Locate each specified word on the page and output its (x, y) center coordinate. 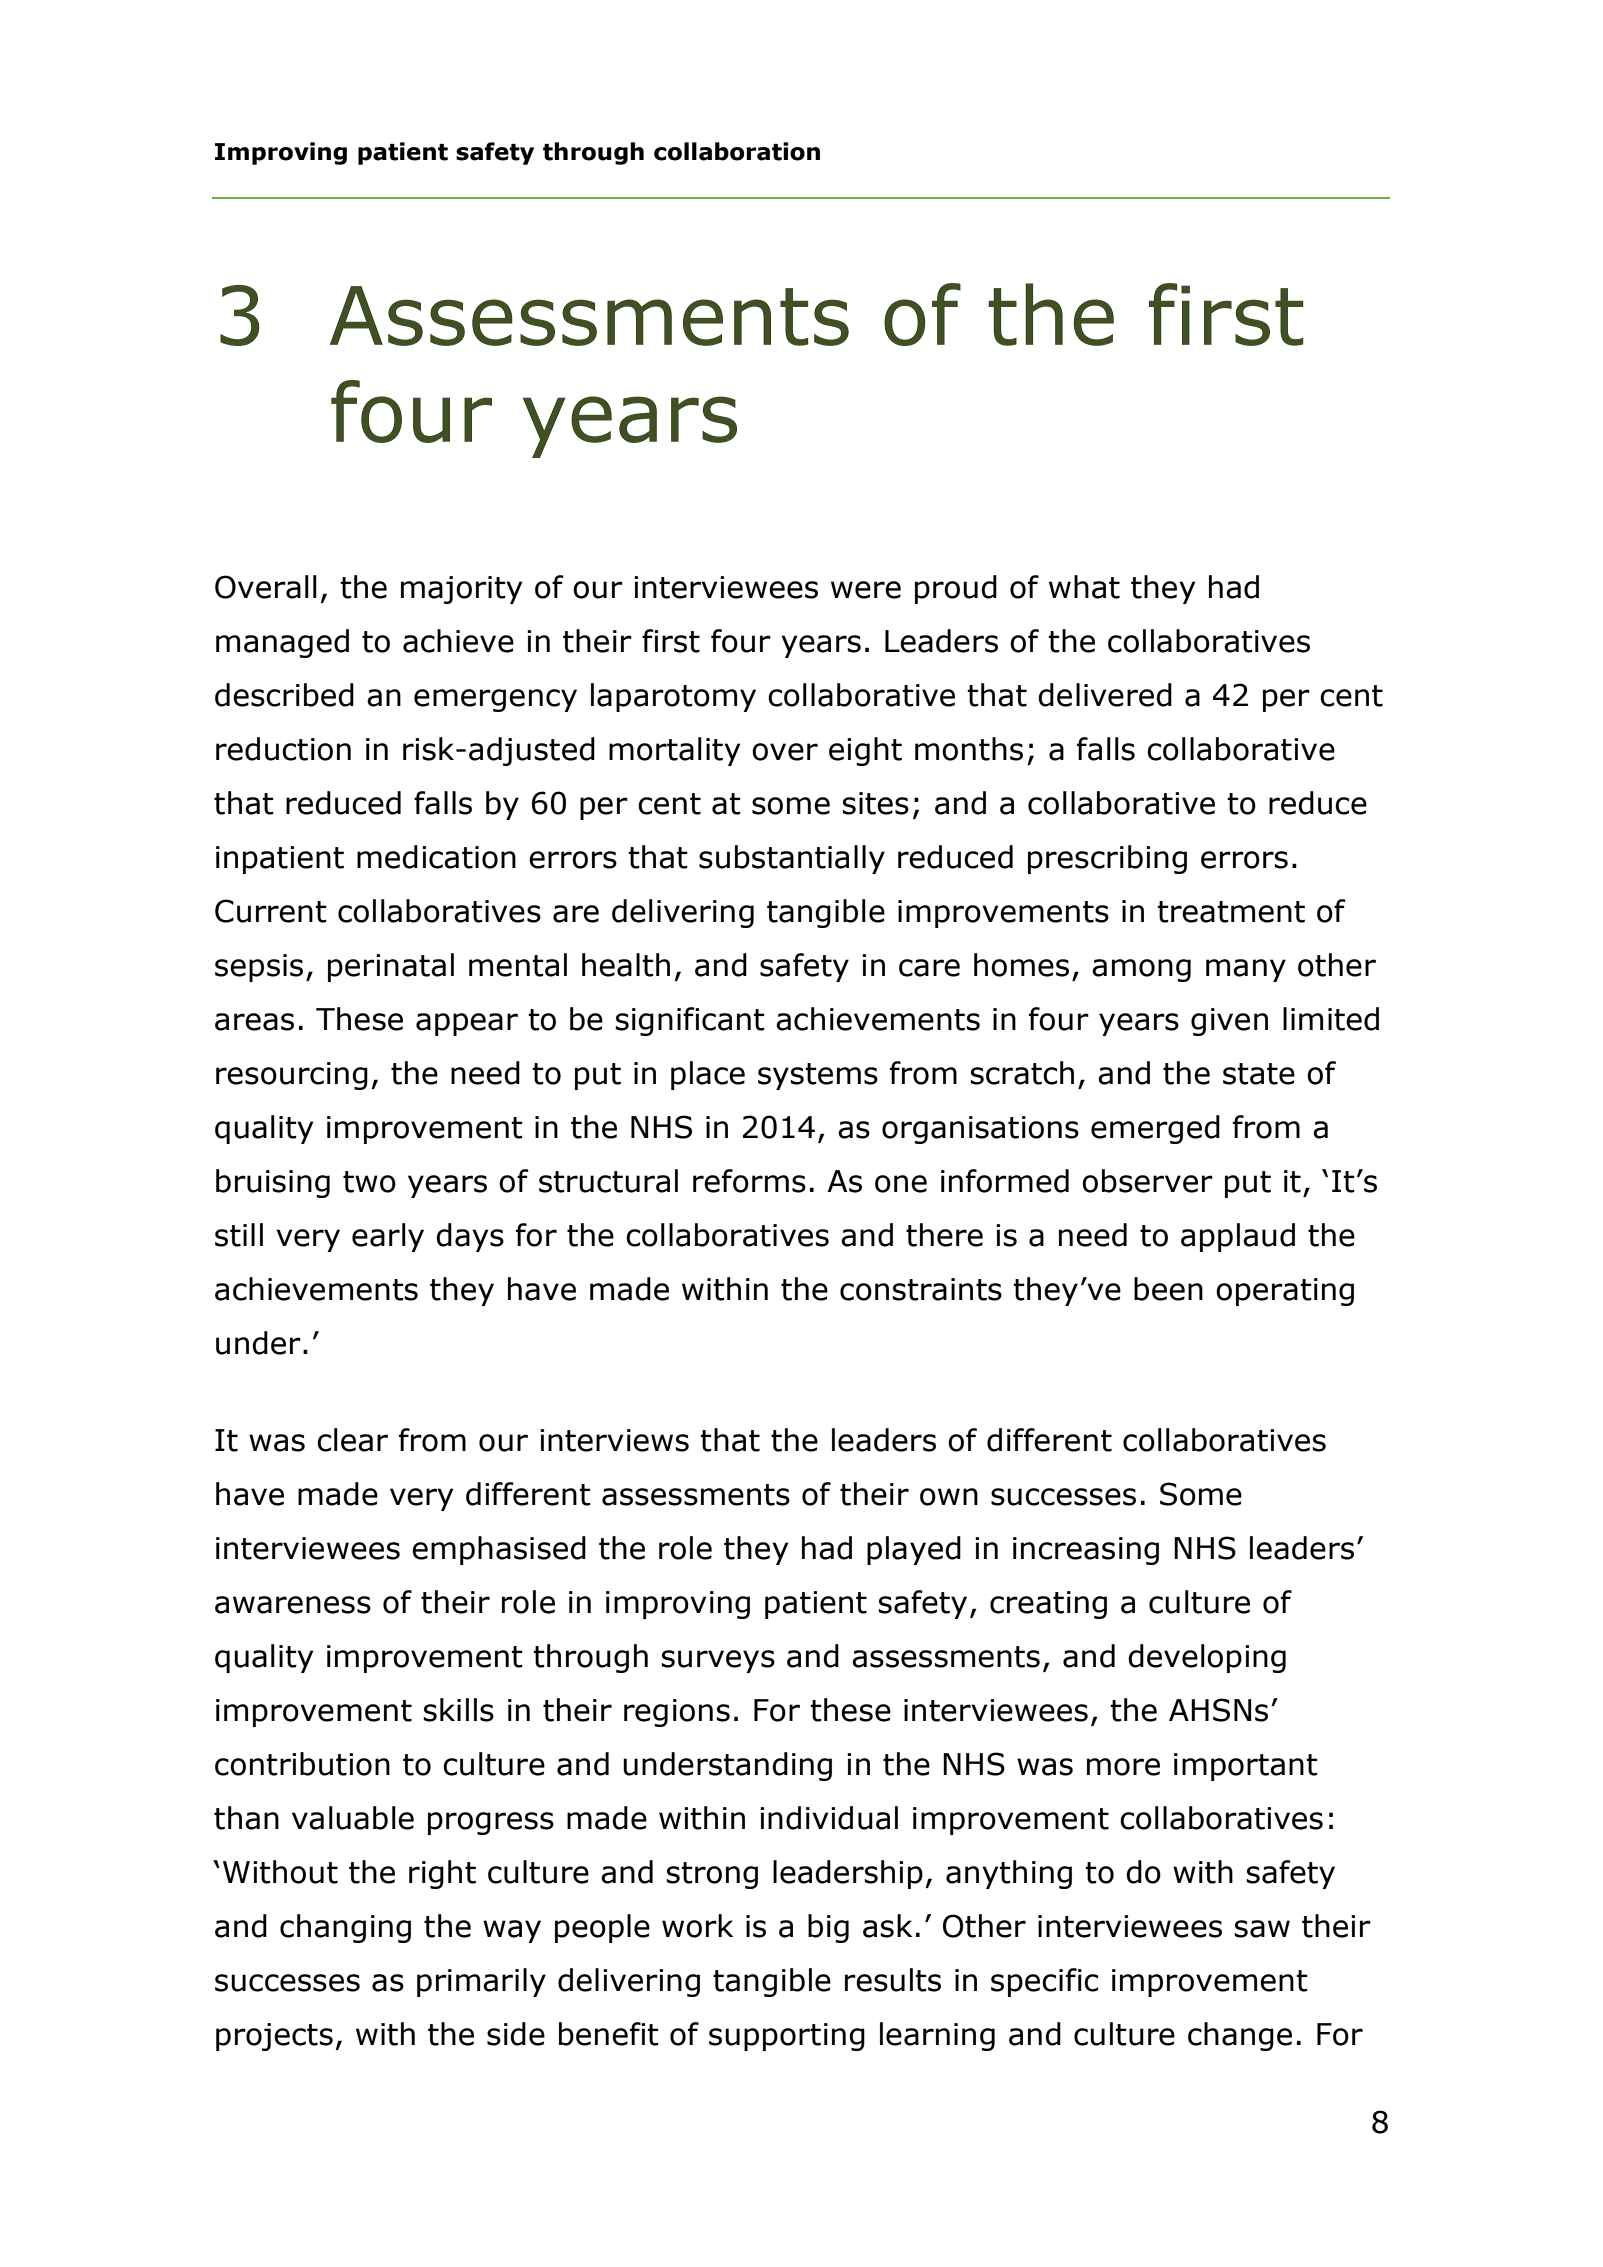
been (1168, 1289)
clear (352, 1440)
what (1084, 587)
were (866, 590)
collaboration (737, 151)
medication (436, 857)
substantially (792, 859)
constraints (921, 1289)
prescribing (1107, 859)
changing (345, 1928)
